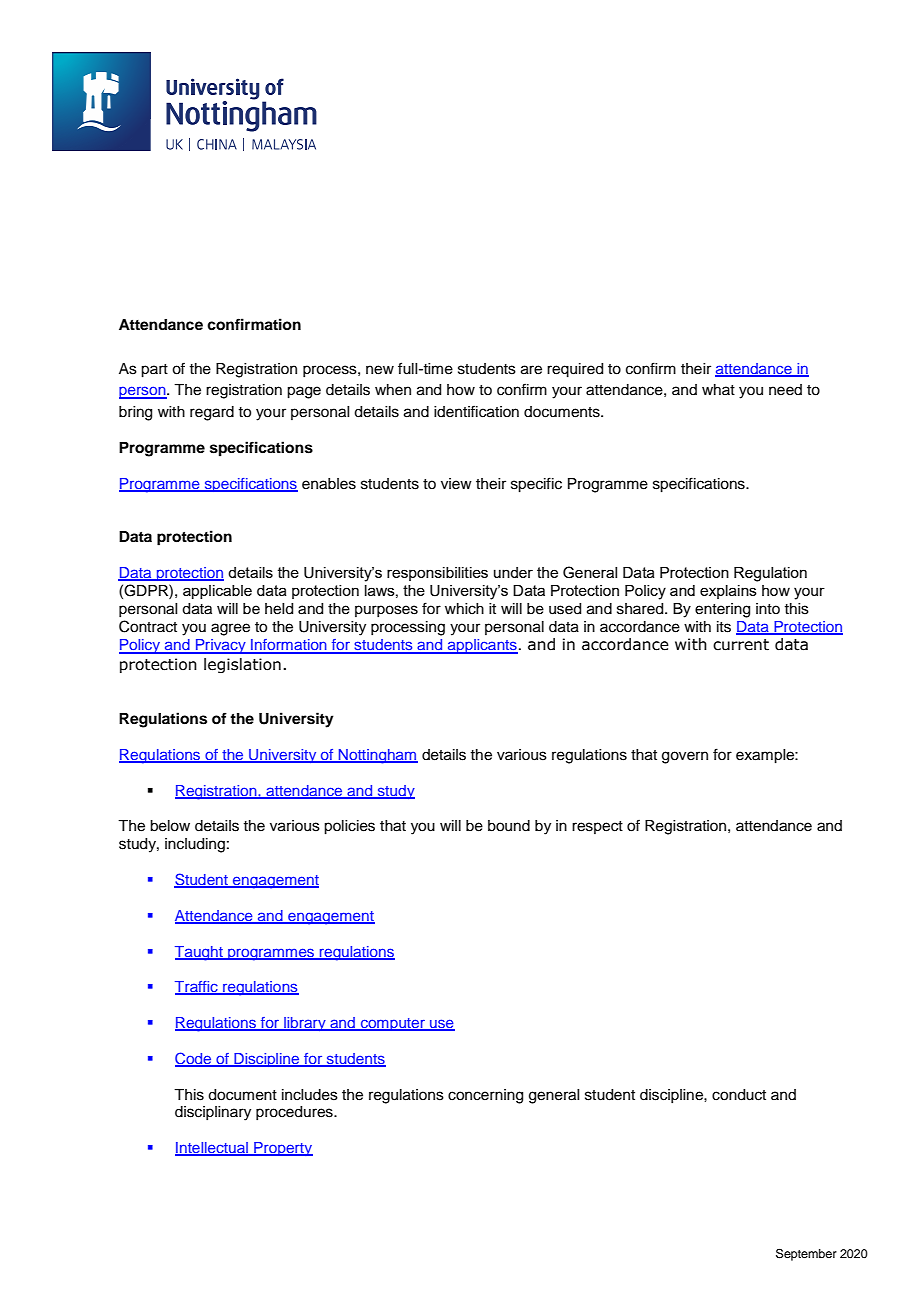 The image size is (924, 1309). What do you see at coordinates (212, 413) in the page?
I see `regard` at bounding box center [212, 413].
